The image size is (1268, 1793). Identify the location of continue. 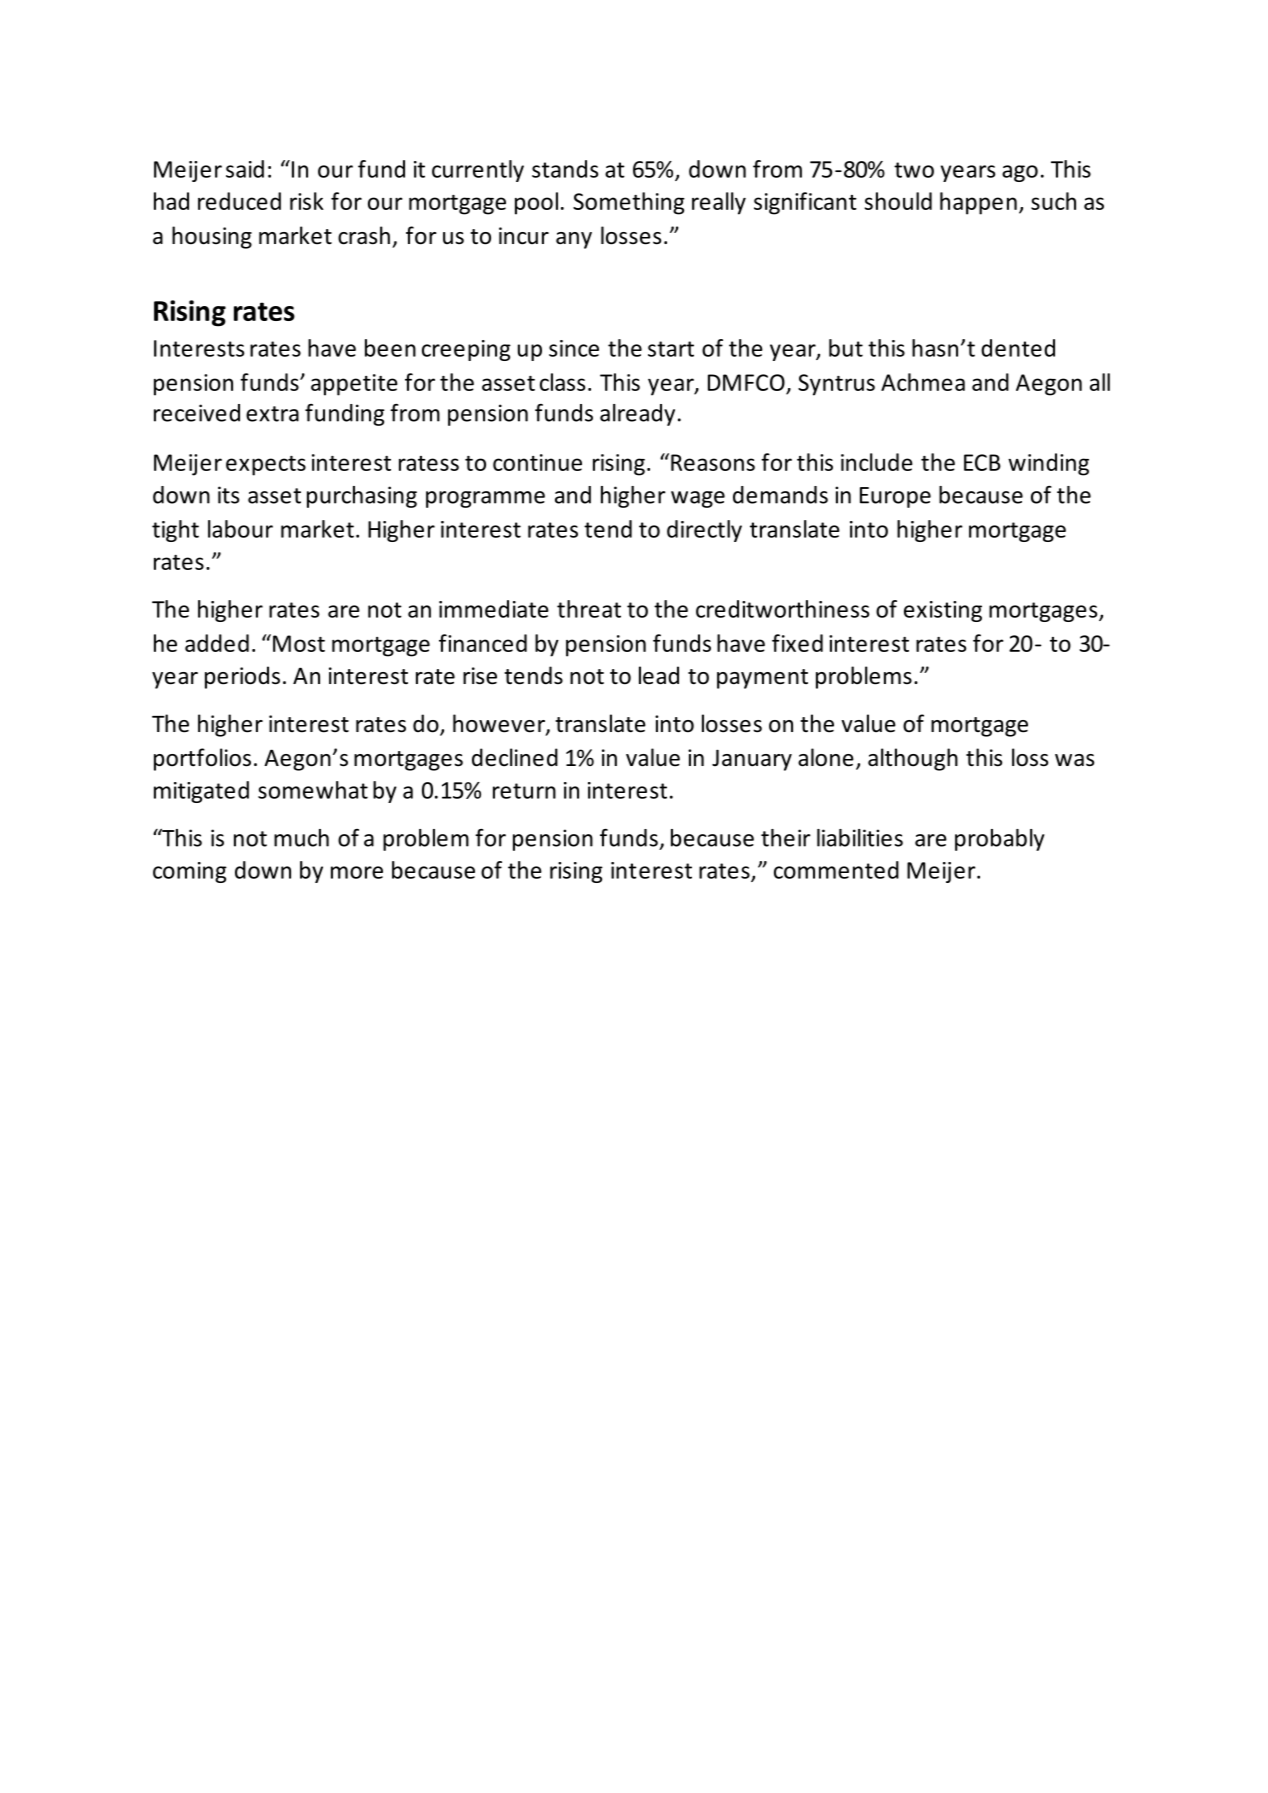
(537, 462).
